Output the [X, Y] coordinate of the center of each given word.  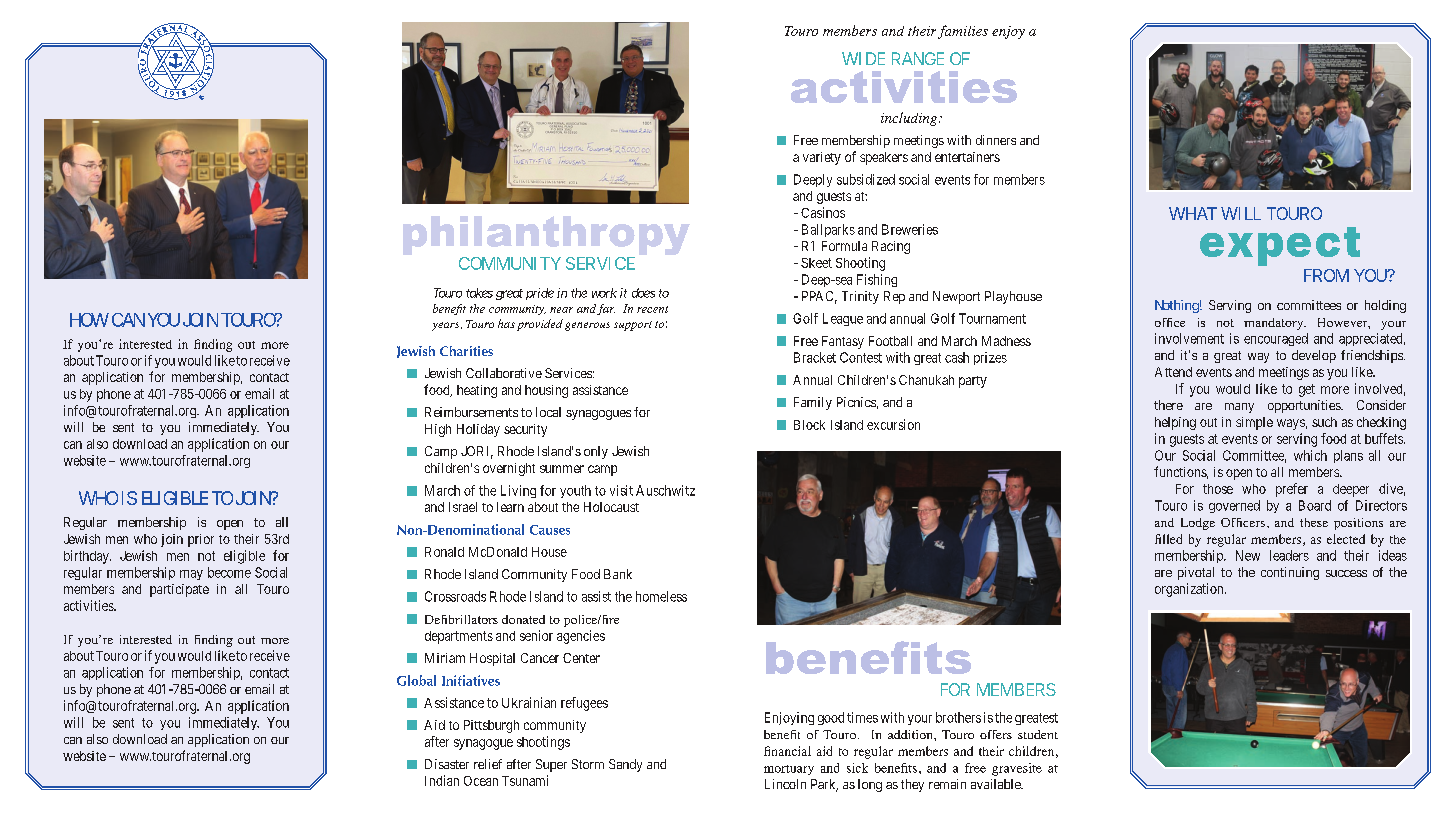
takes [479, 293]
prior [201, 540]
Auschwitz [665, 490]
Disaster [447, 764]
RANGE [918, 58]
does [643, 293]
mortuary [789, 770]
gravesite [1017, 769]
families [963, 32]
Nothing [1177, 306]
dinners [996, 140]
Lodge [1198, 524]
